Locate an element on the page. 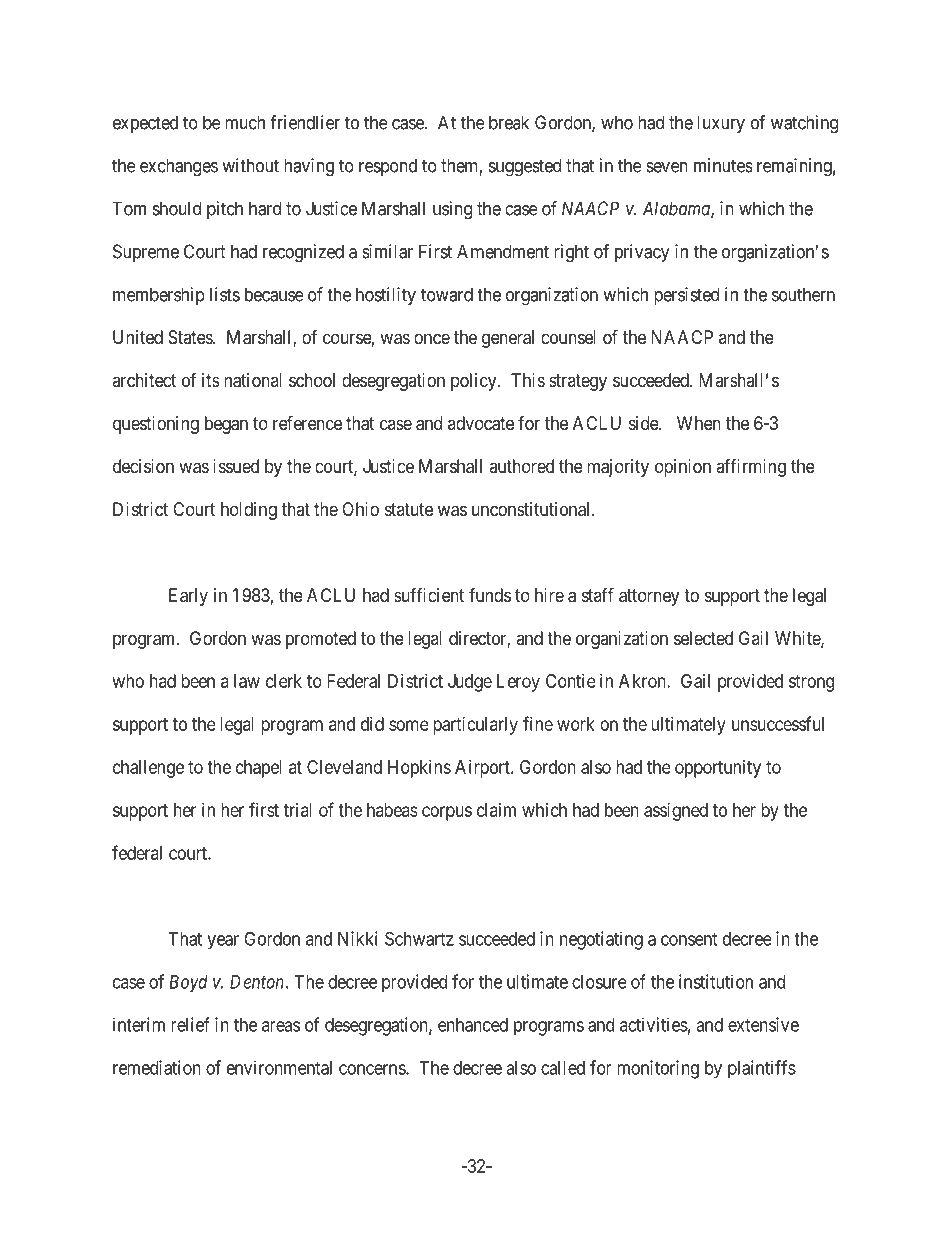 The height and width of the page is (1233, 952). began is located at coordinates (226, 425).
